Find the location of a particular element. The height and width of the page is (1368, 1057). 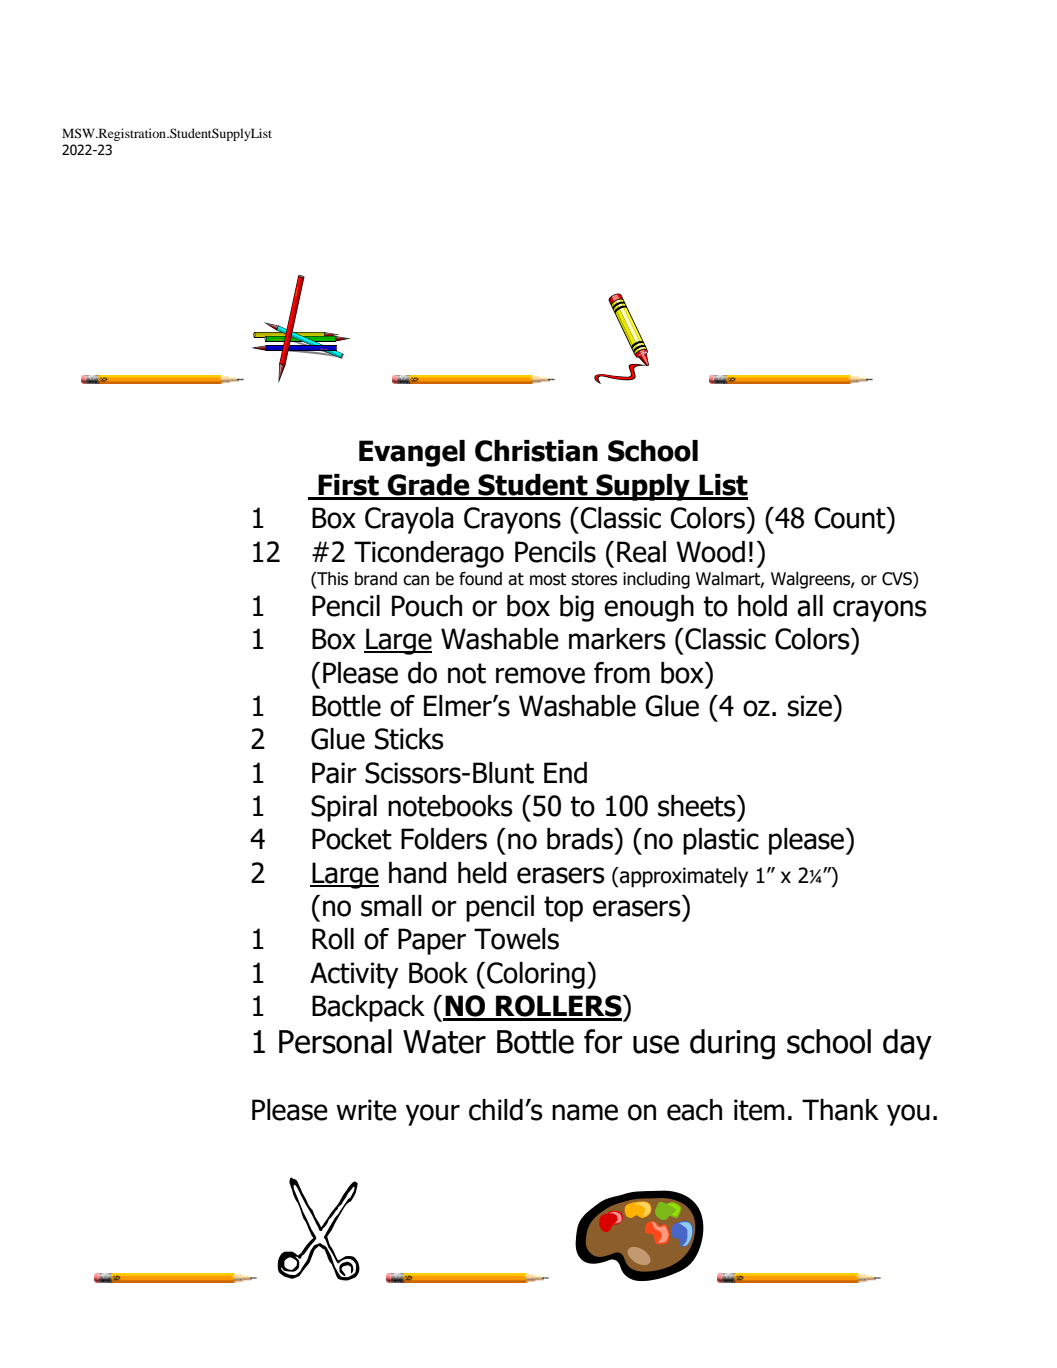

End is located at coordinates (565, 773).
